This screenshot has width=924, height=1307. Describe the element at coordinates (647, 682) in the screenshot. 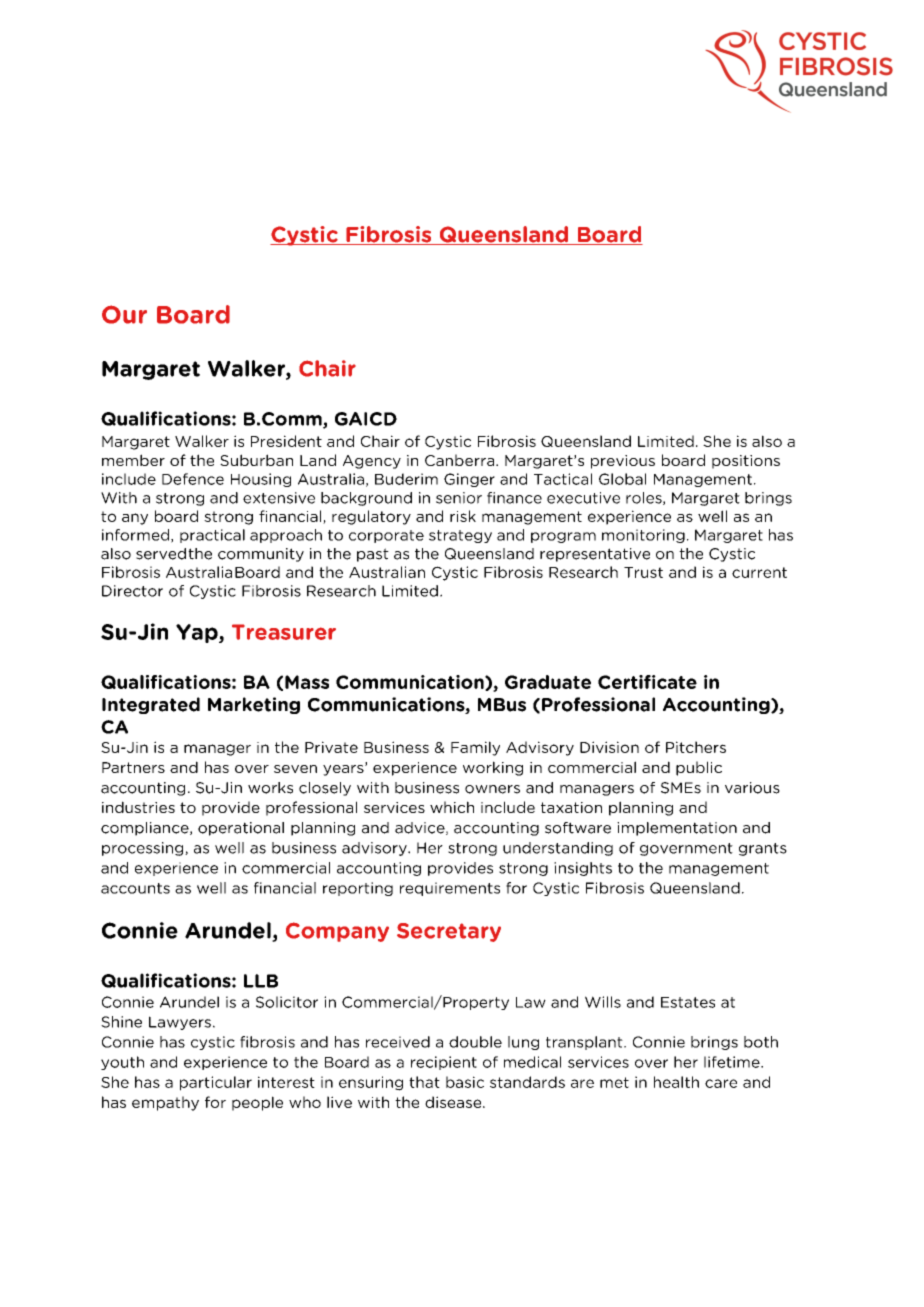

I see `Certificate` at that location.
